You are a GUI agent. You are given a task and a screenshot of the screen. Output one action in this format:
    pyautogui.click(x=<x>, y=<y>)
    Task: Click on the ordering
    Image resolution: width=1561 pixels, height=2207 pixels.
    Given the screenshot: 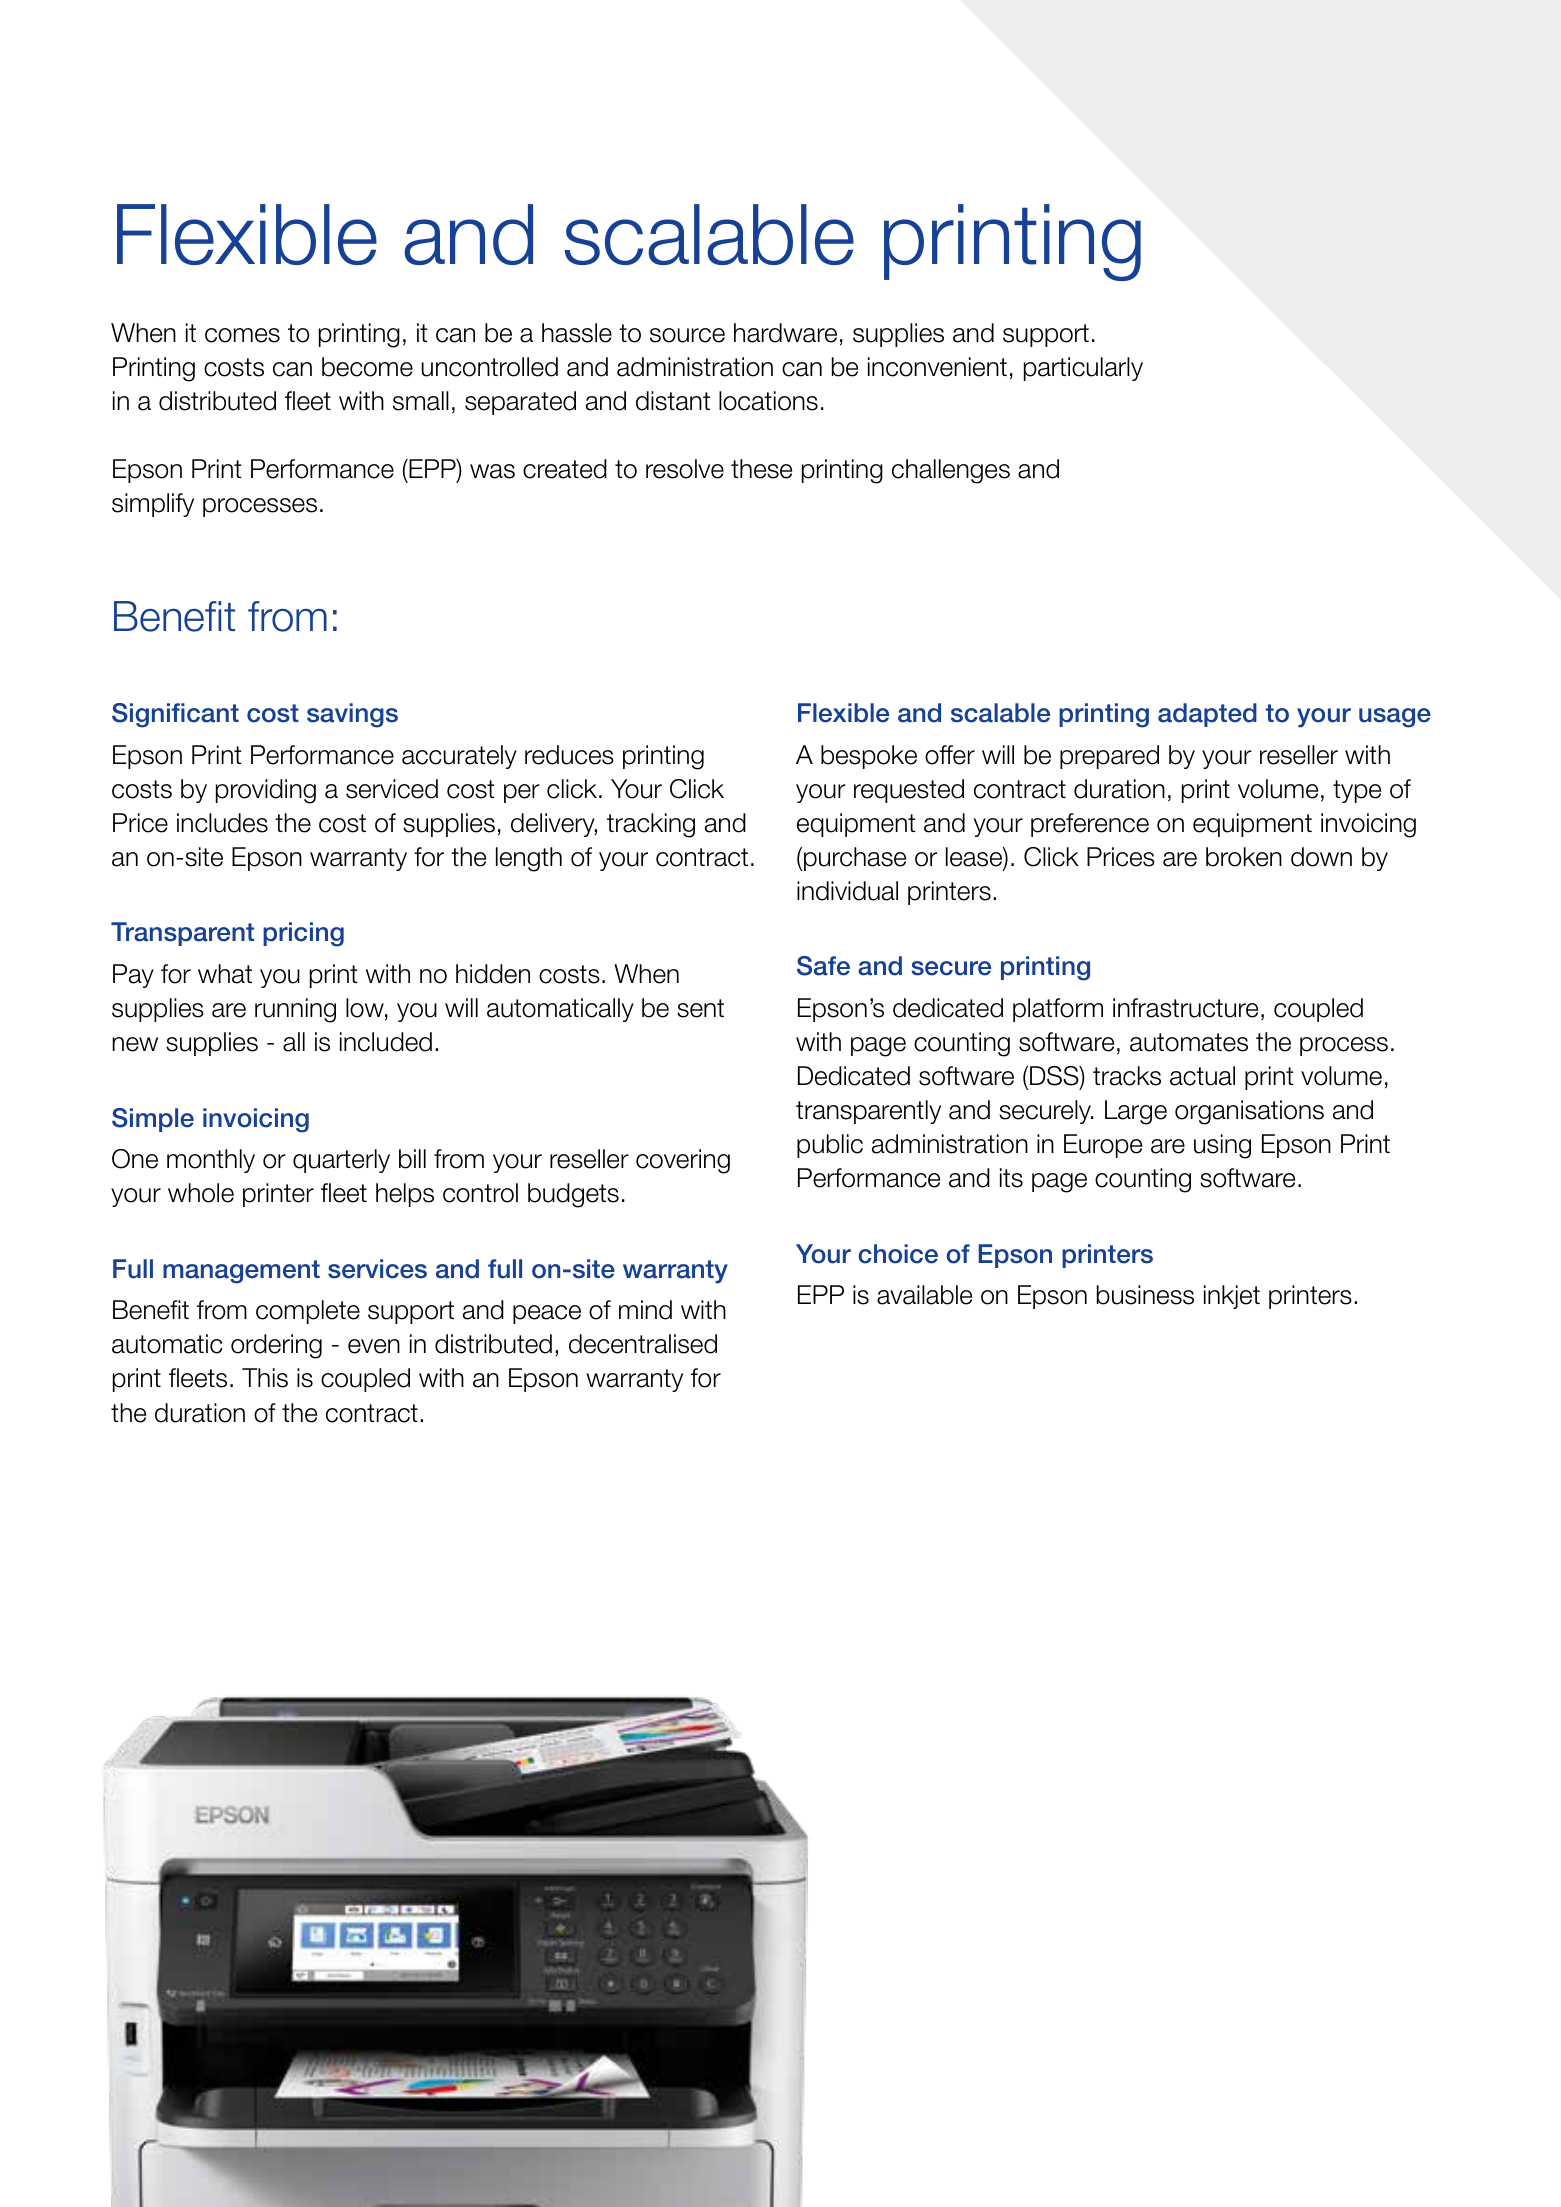 What is the action you would take?
    pyautogui.click(x=276, y=1346)
